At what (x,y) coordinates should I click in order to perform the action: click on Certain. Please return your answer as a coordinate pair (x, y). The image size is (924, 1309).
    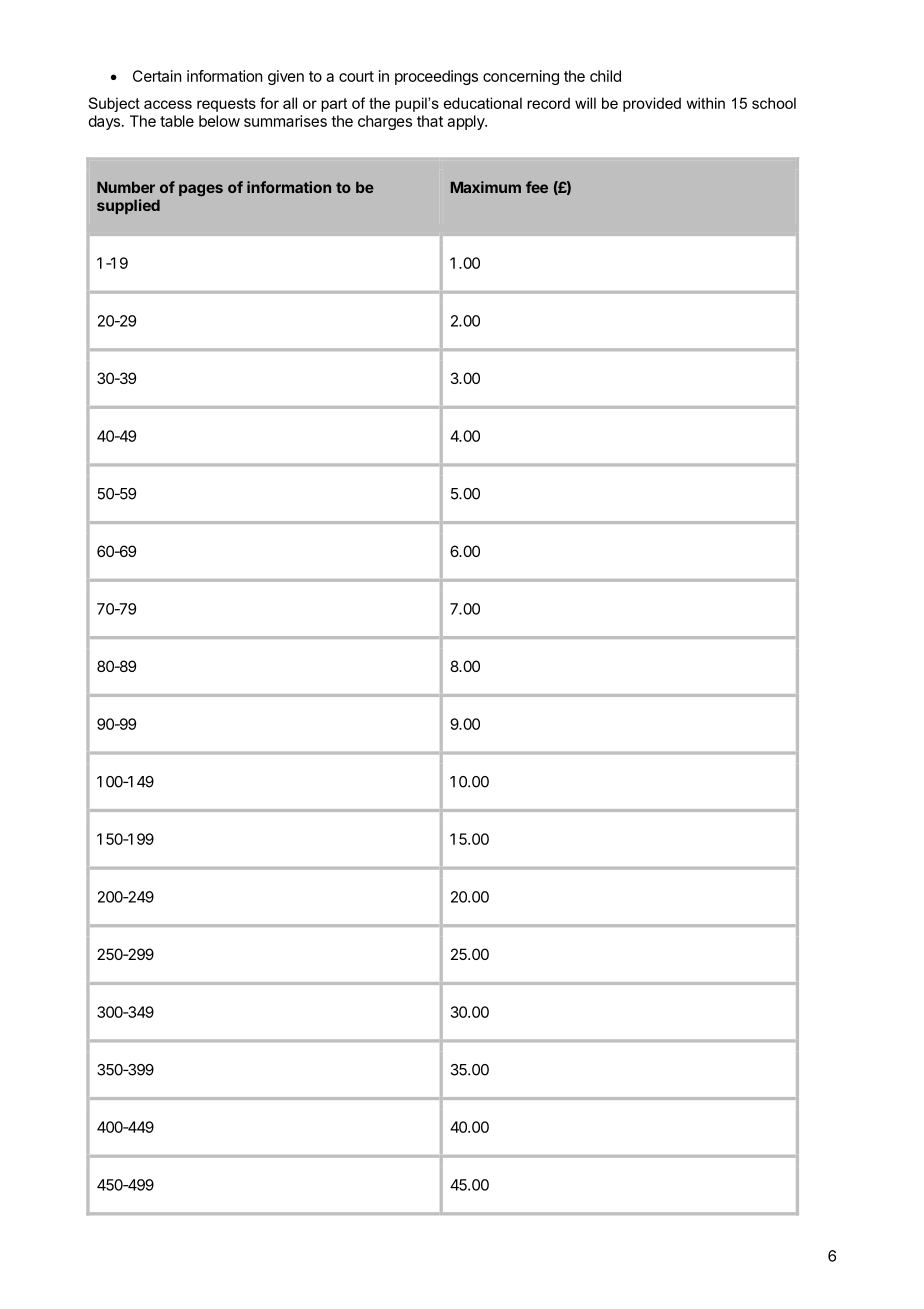
    Looking at the image, I should click on (157, 76).
